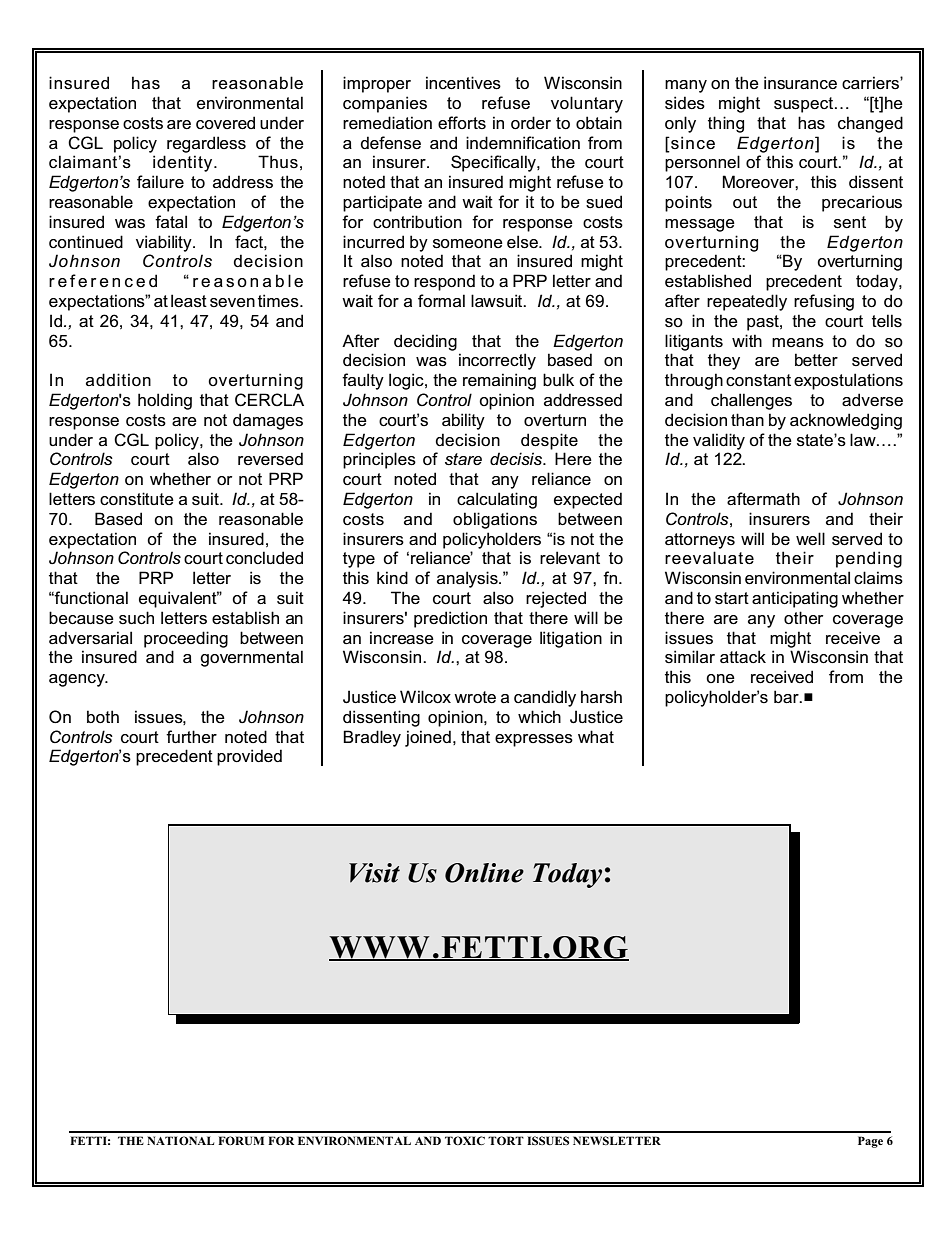  Describe the element at coordinates (484, 873) in the image. I see `Online` at that location.
